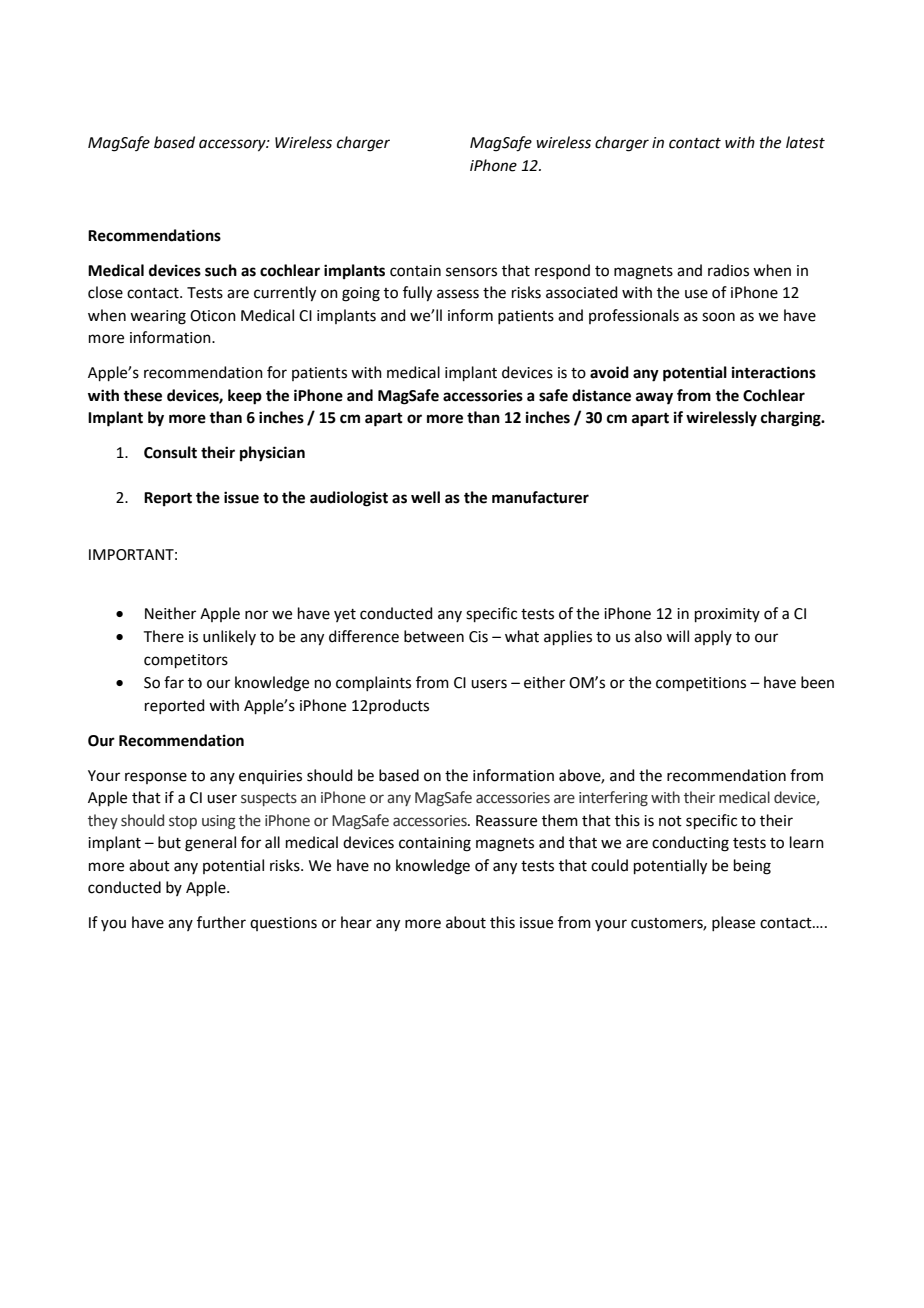 The height and width of the screenshot is (1308, 924). What do you see at coordinates (713, 637) in the screenshot?
I see `apply` at bounding box center [713, 637].
